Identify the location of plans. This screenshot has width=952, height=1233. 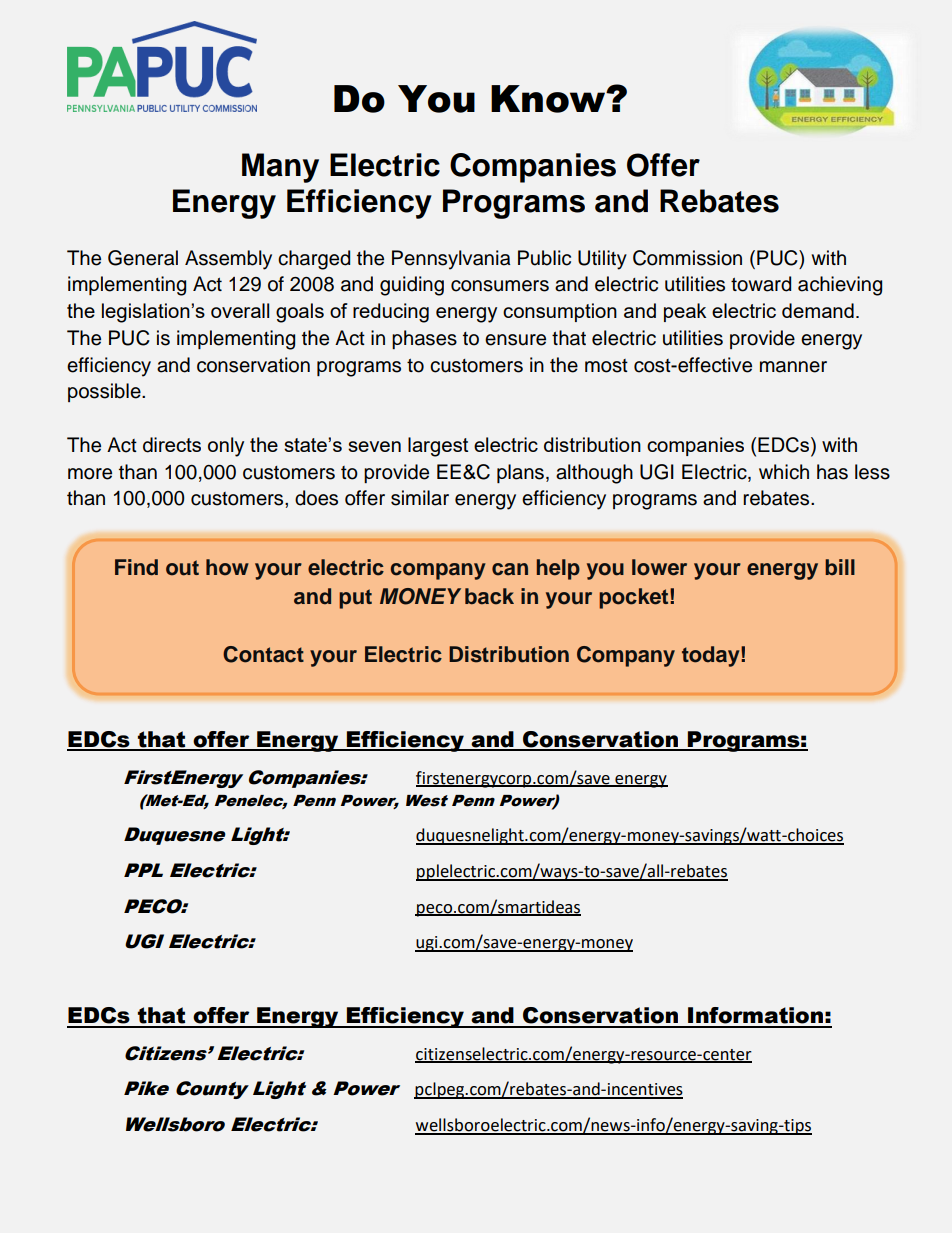
(520, 473).
